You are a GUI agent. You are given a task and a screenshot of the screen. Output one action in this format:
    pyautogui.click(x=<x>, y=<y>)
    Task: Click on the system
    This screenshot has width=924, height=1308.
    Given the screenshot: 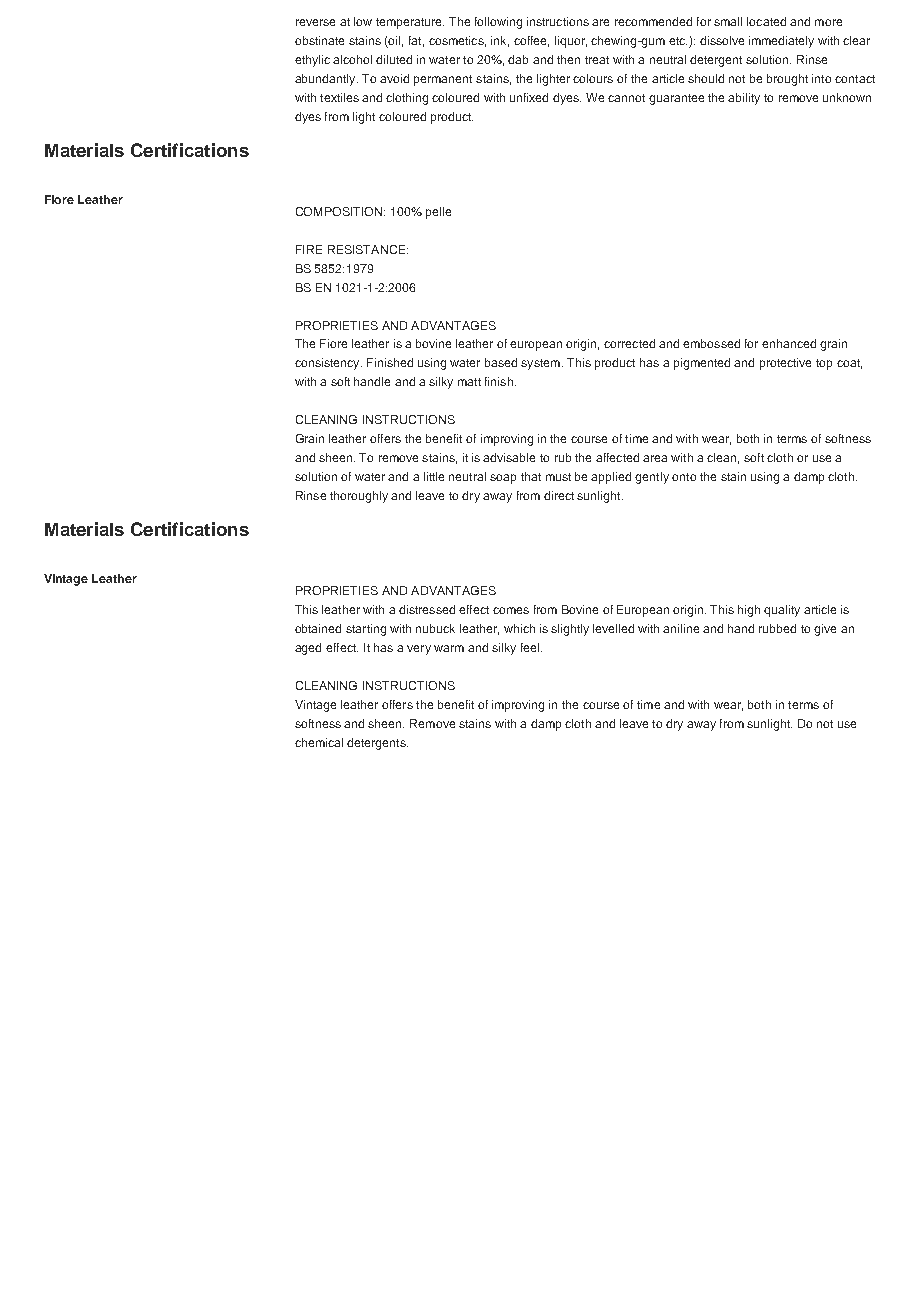 What is the action you would take?
    pyautogui.click(x=540, y=364)
